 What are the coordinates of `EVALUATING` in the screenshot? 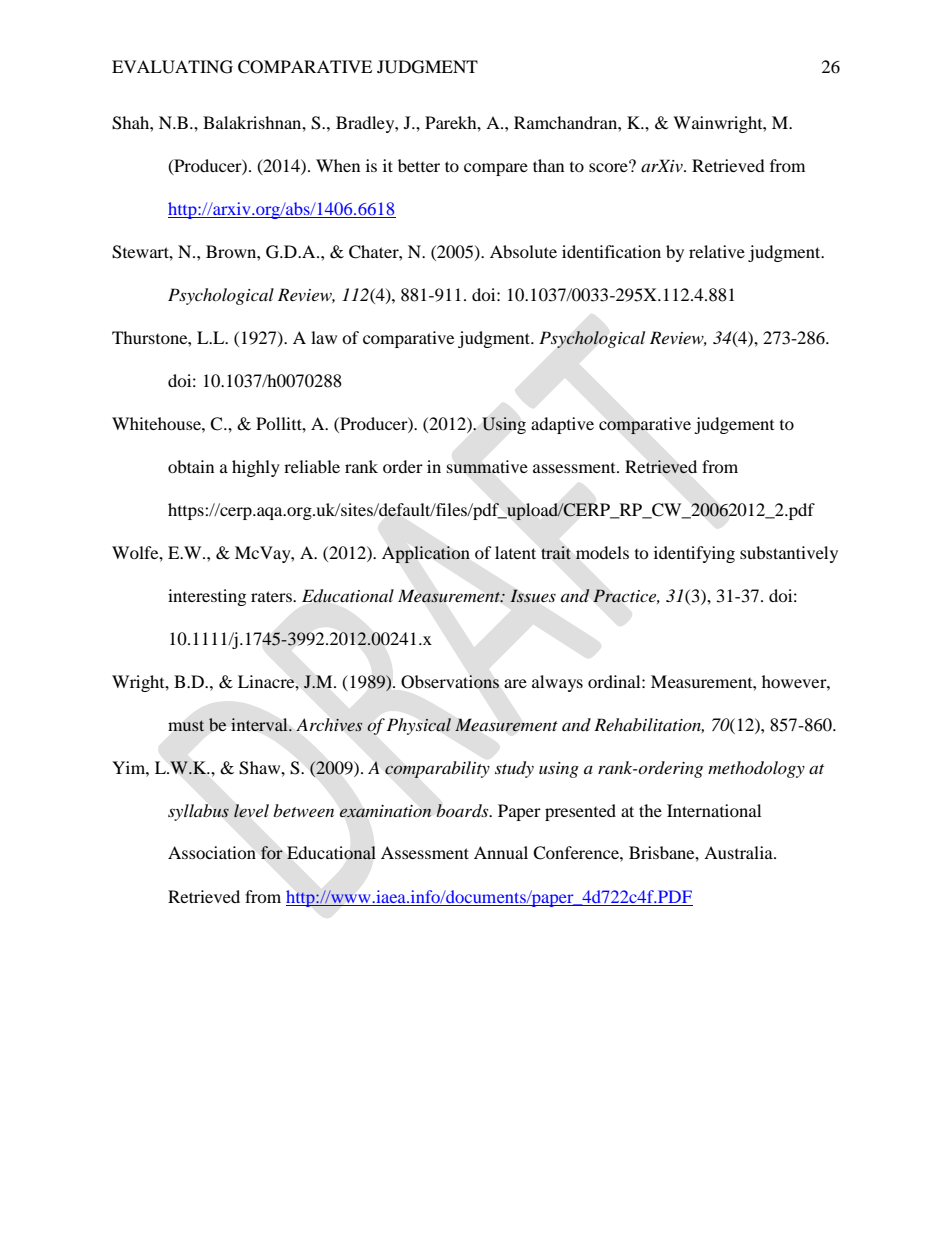 It's located at (172, 67).
